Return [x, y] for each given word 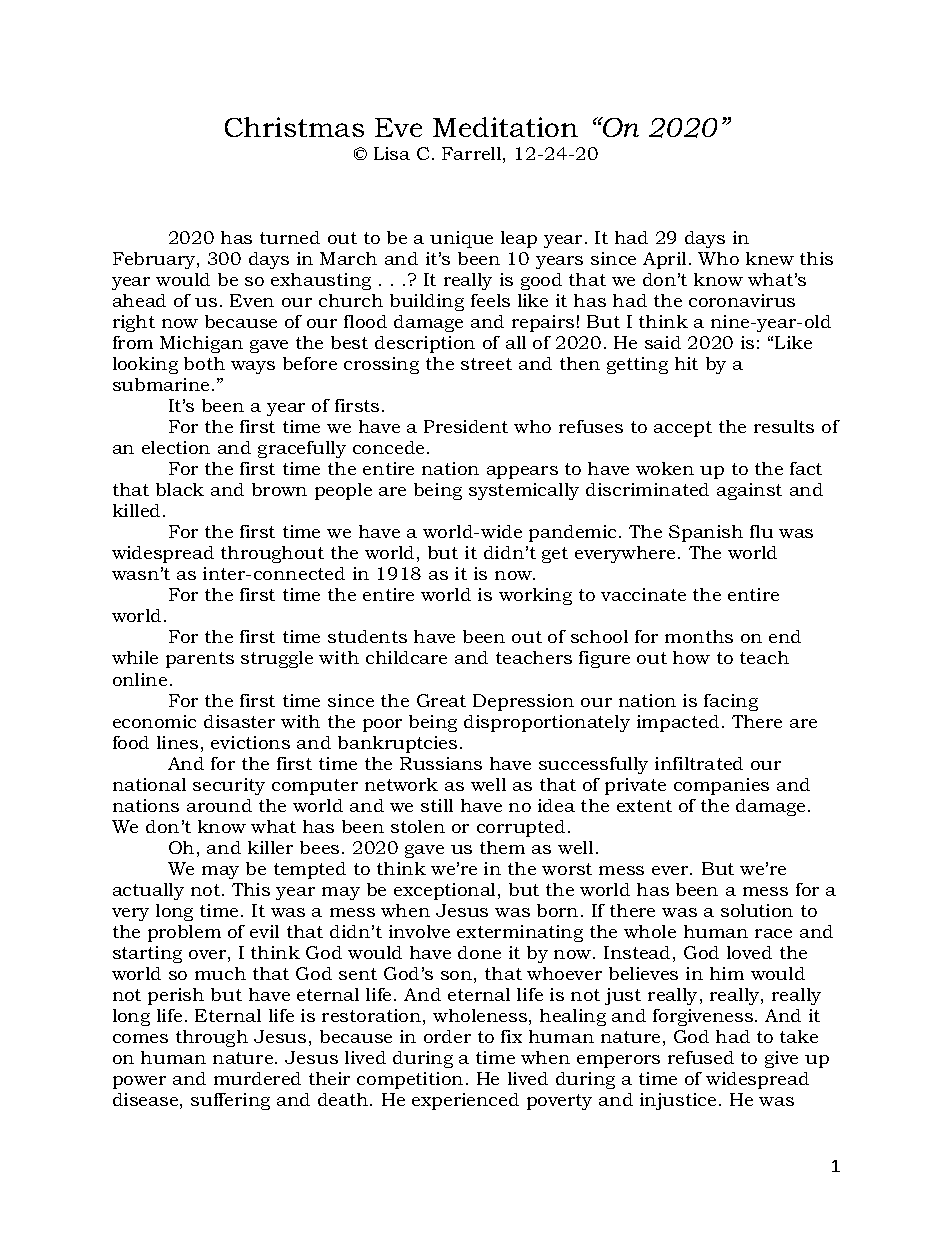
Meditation [505, 127]
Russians [441, 763]
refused [701, 1057]
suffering [230, 1101]
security [229, 786]
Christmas [294, 127]
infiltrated [699, 763]
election [176, 447]
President [466, 426]
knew [770, 258]
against [749, 491]
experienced [465, 1101]
